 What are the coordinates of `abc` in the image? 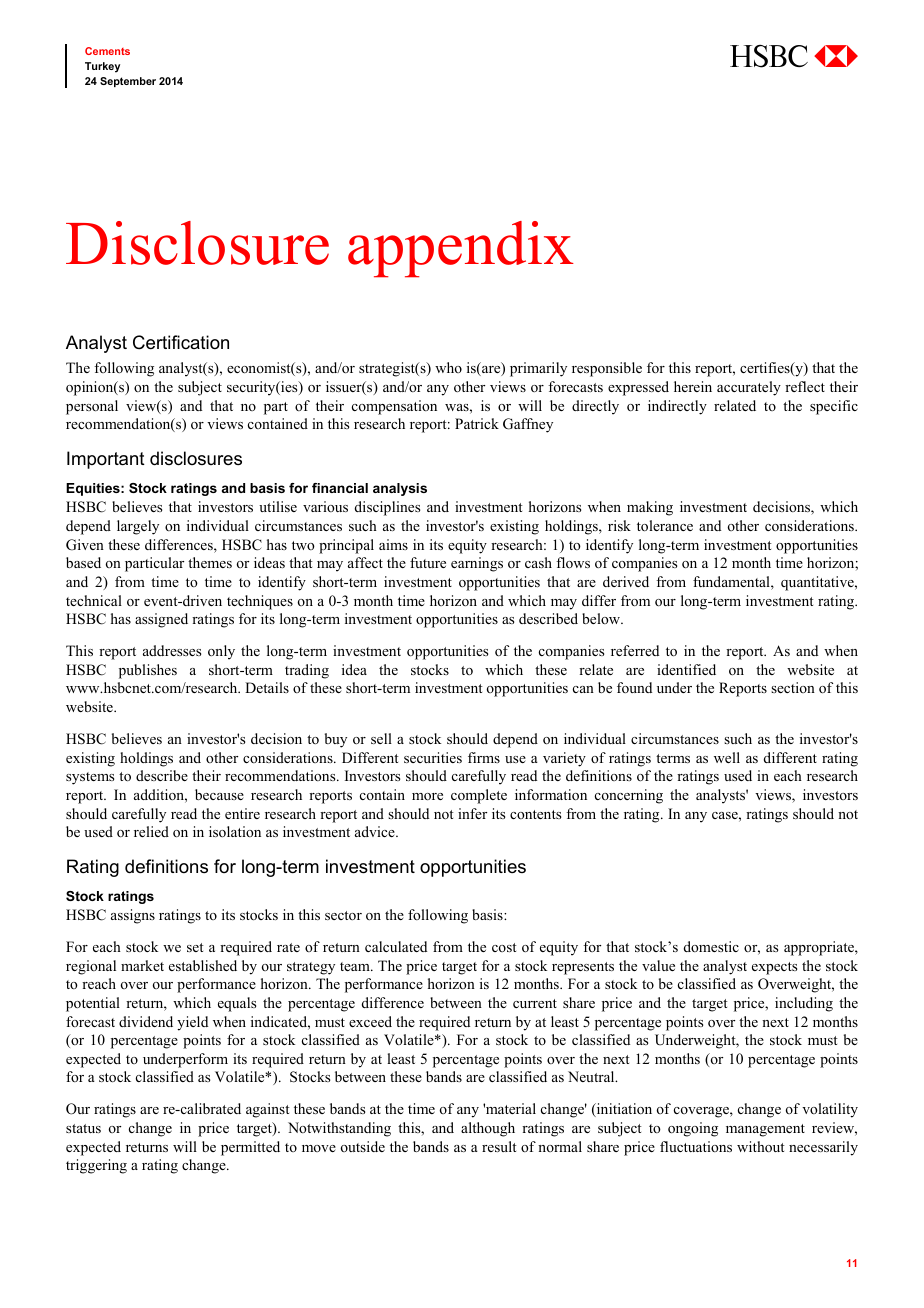 It's located at (794, 56).
